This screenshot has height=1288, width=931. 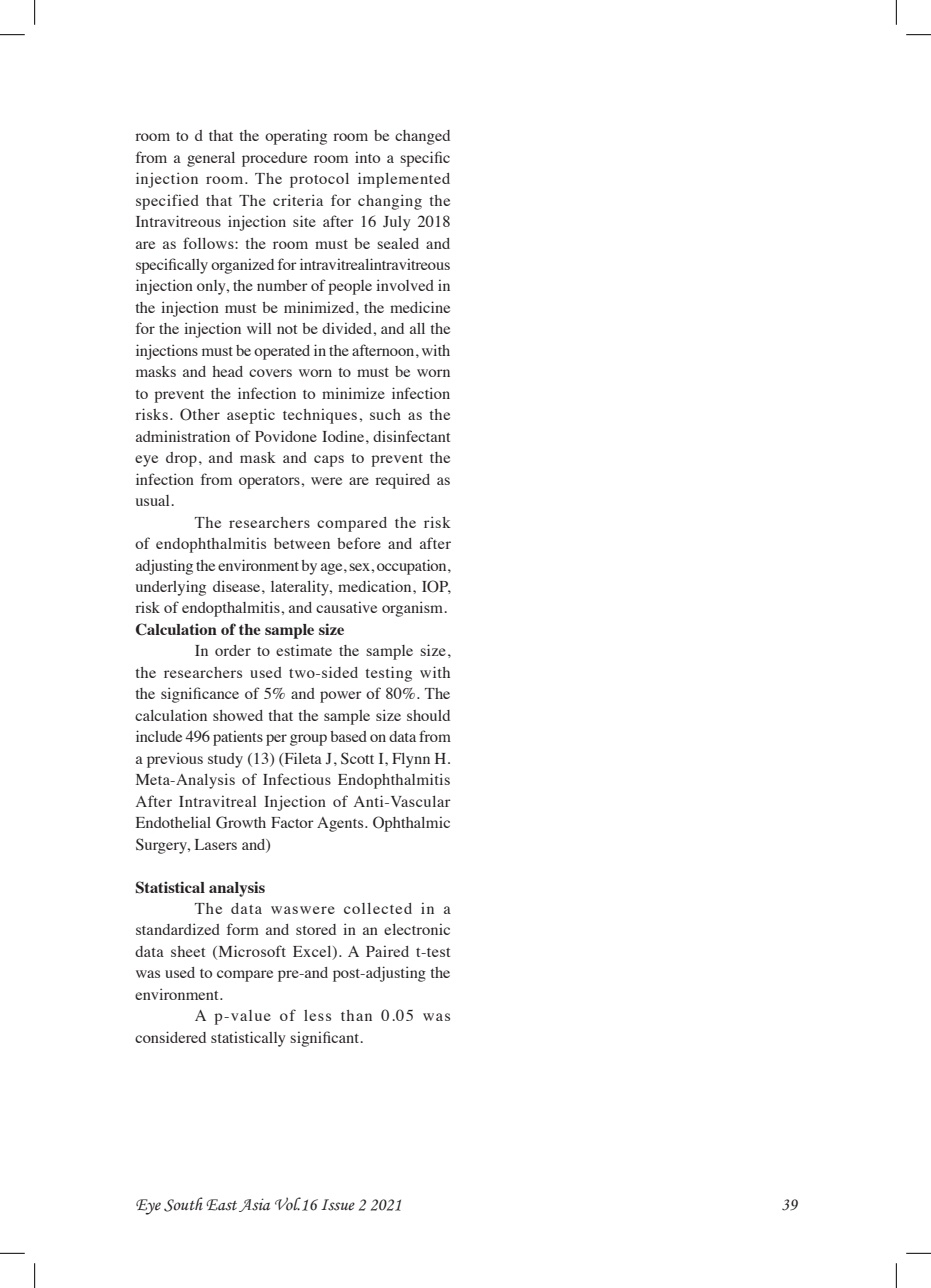 What do you see at coordinates (417, 929) in the screenshot?
I see `electronic` at bounding box center [417, 929].
